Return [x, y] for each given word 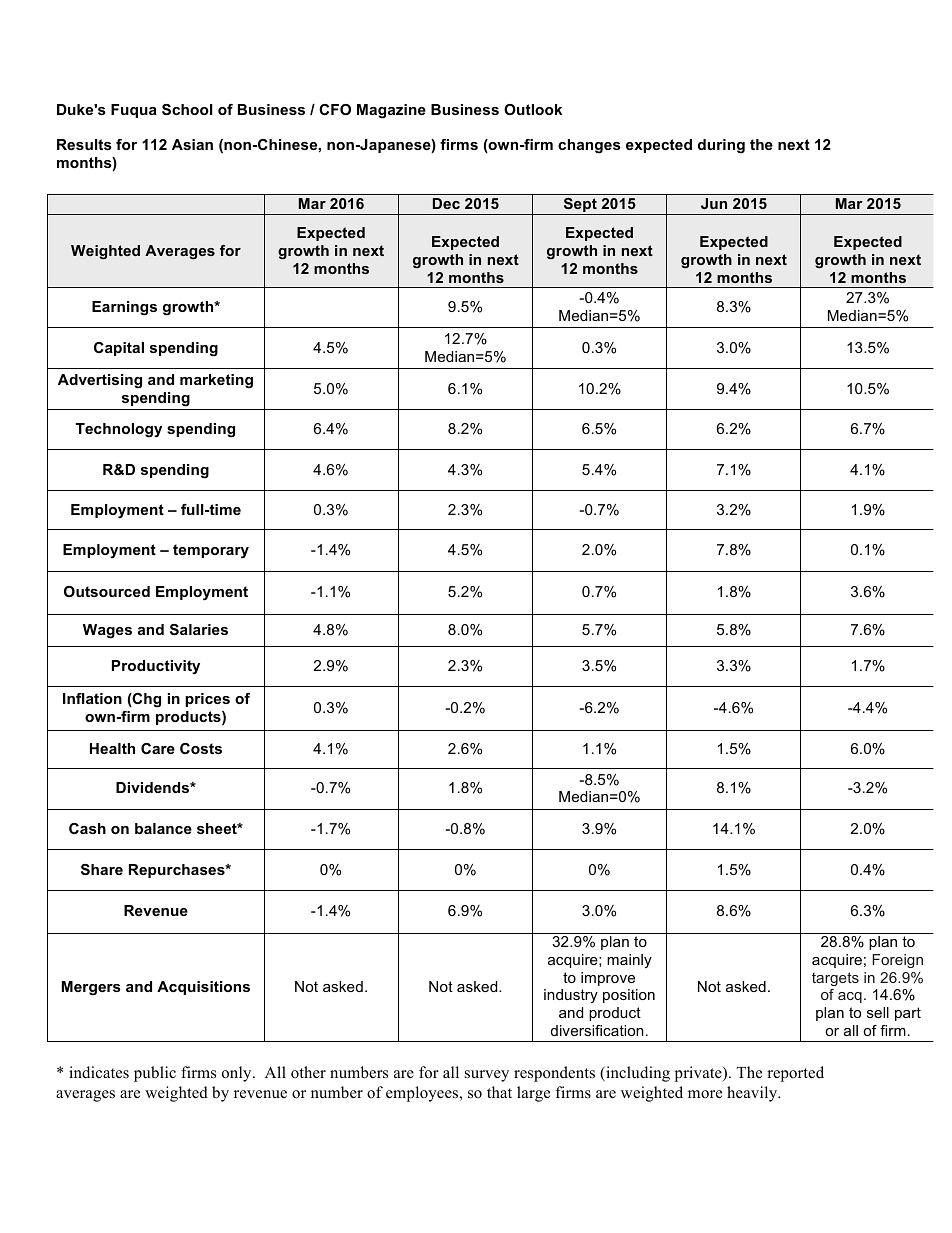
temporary [211, 551]
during [721, 146]
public [155, 1074]
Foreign [897, 961]
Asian [192, 144]
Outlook [533, 109]
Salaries [199, 629]
